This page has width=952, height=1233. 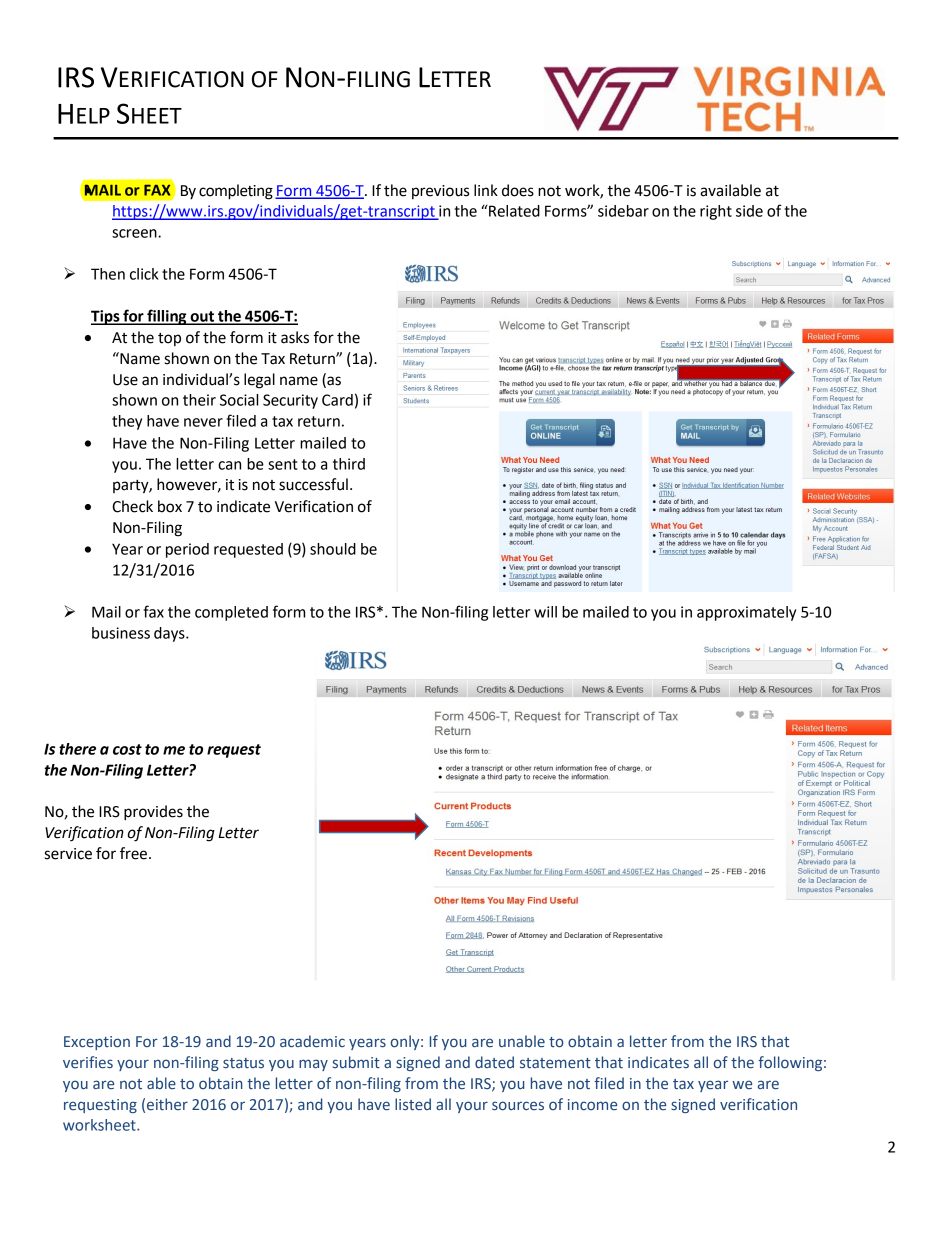 I want to click on third, so click(x=349, y=464).
